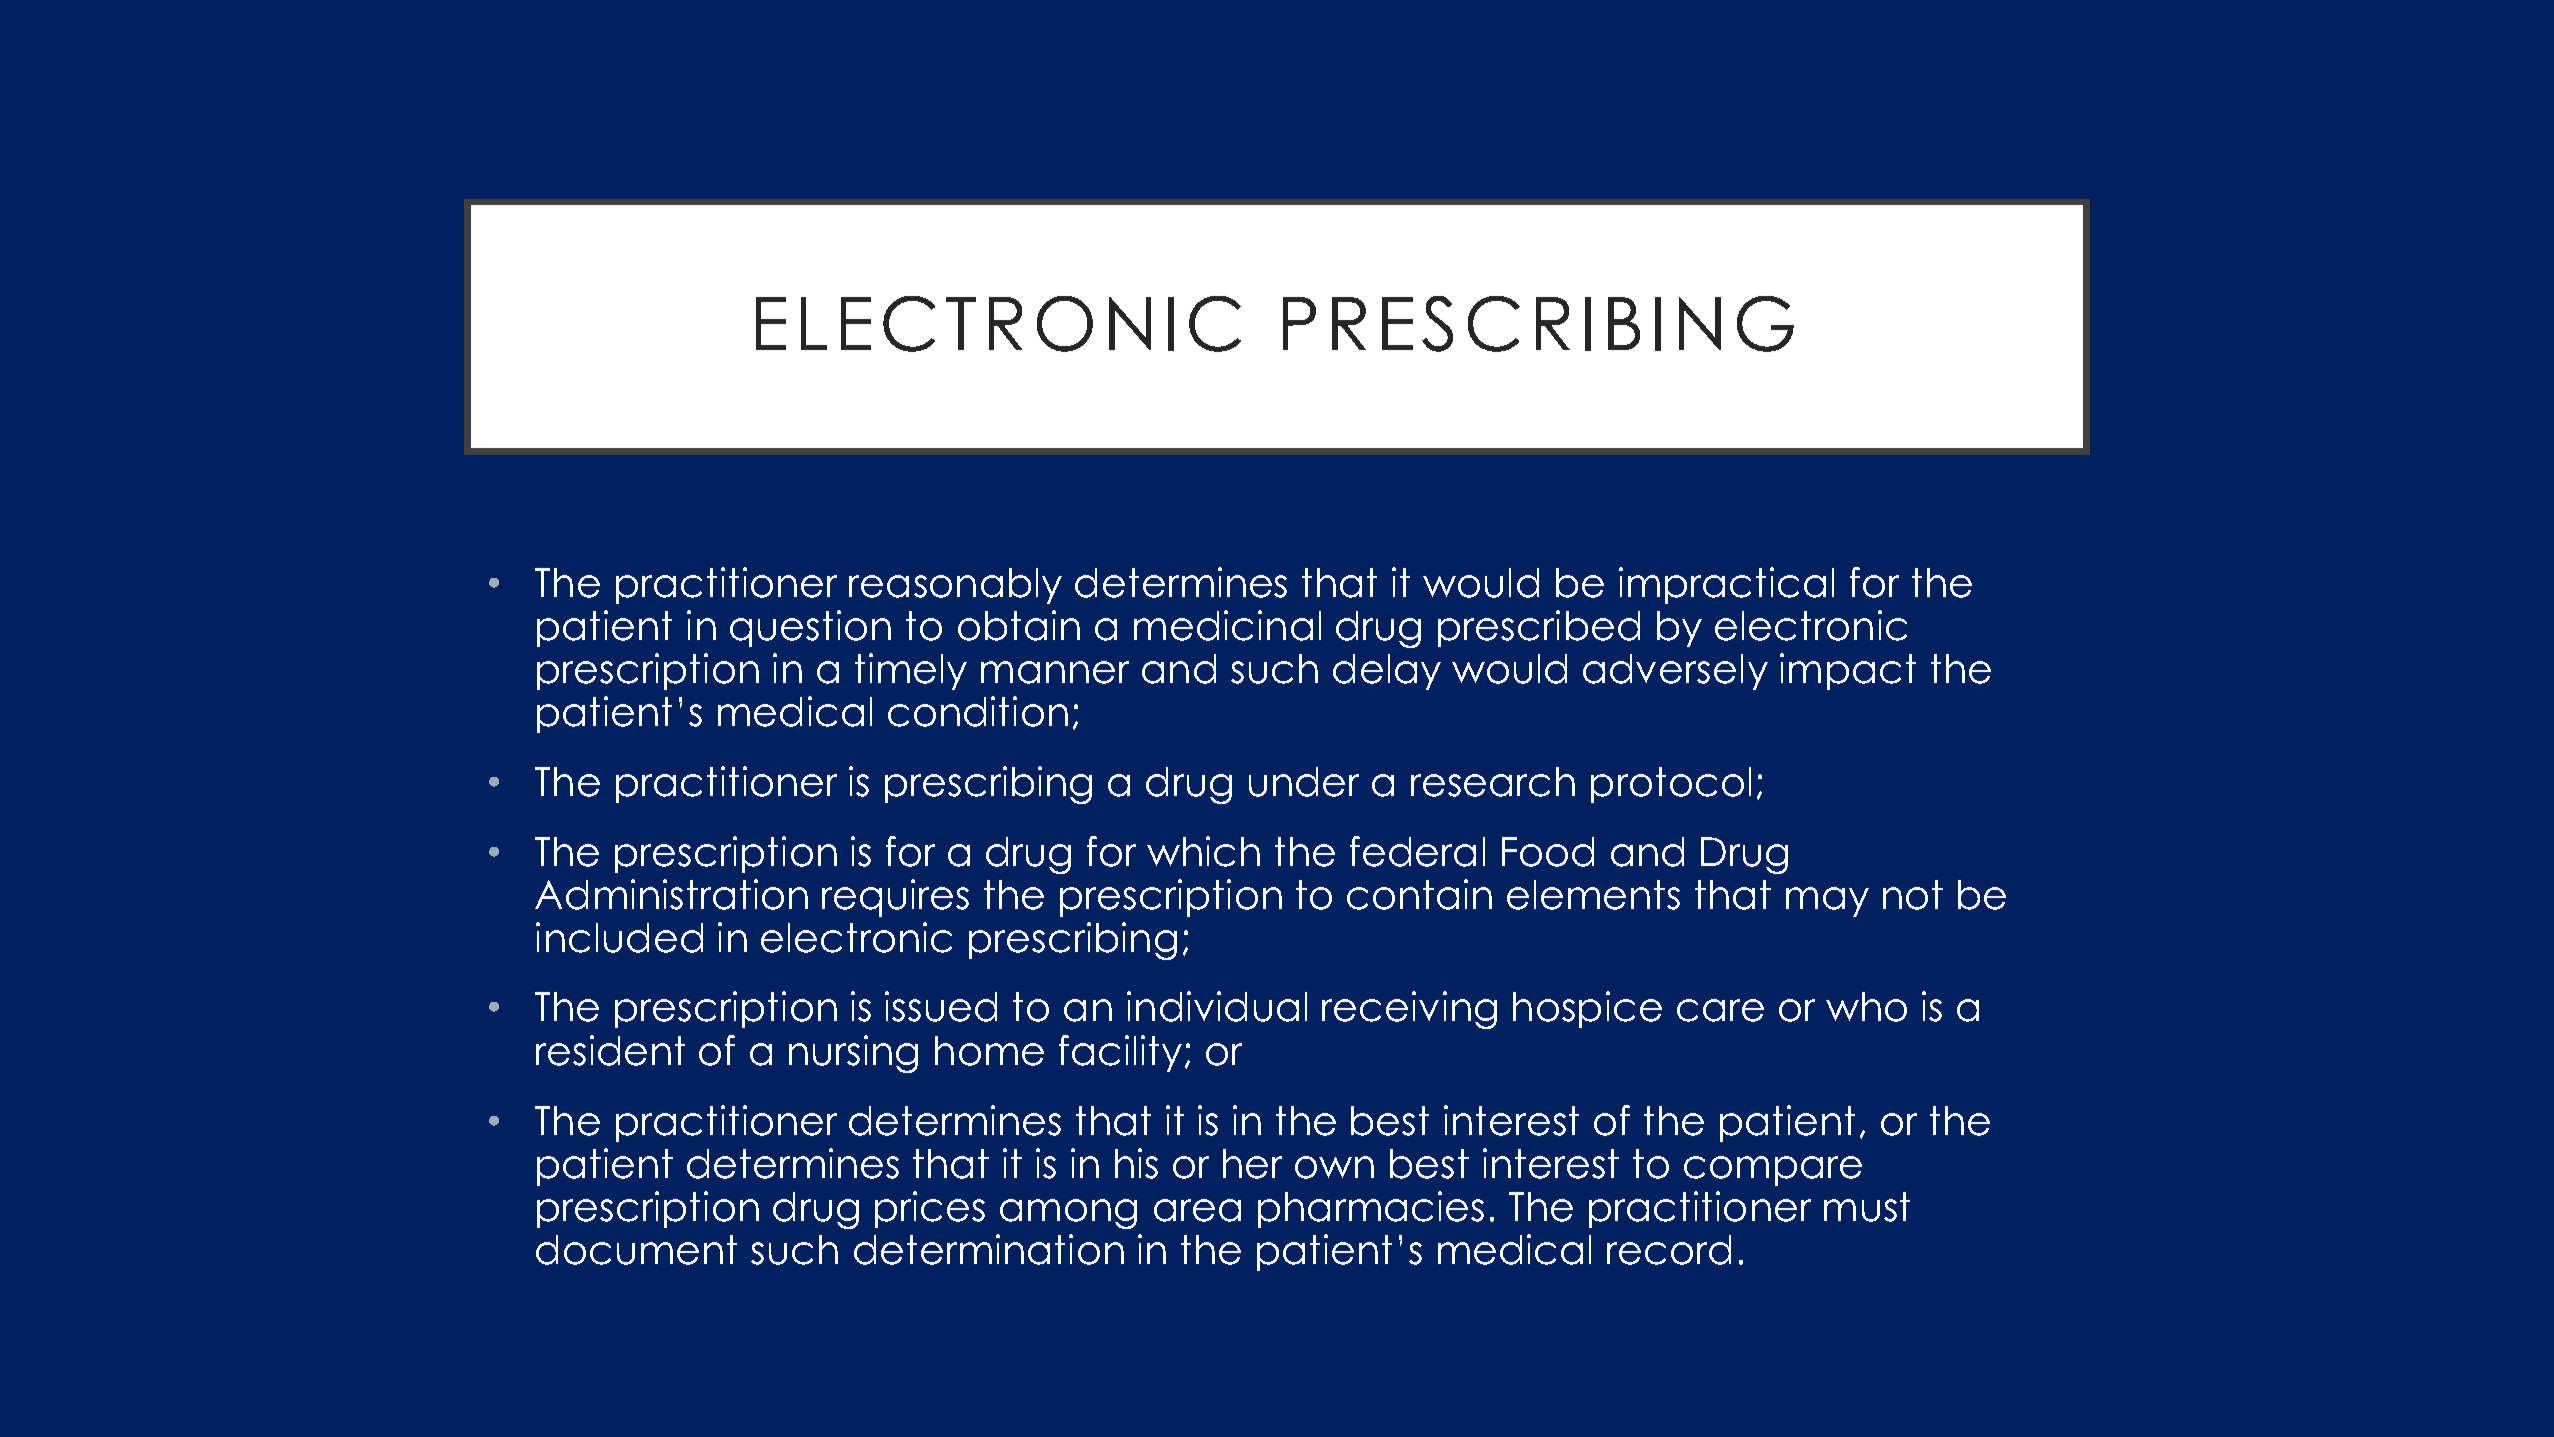  I want to click on medicinal, so click(1227, 625).
